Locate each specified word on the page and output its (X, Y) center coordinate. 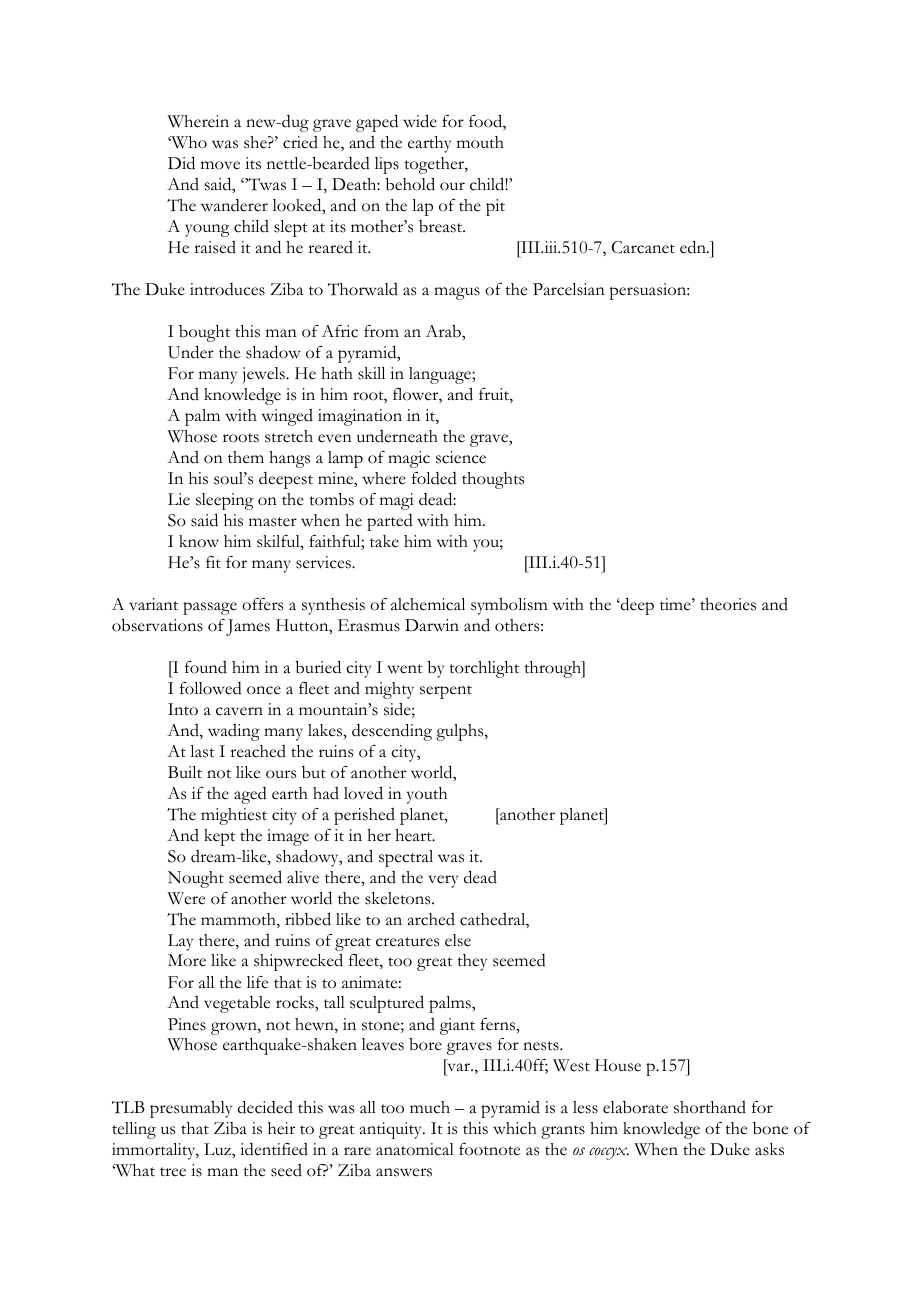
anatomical (415, 1149)
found (206, 667)
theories (728, 604)
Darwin (432, 625)
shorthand (710, 1107)
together (435, 165)
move (220, 165)
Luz (218, 1149)
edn (694, 247)
